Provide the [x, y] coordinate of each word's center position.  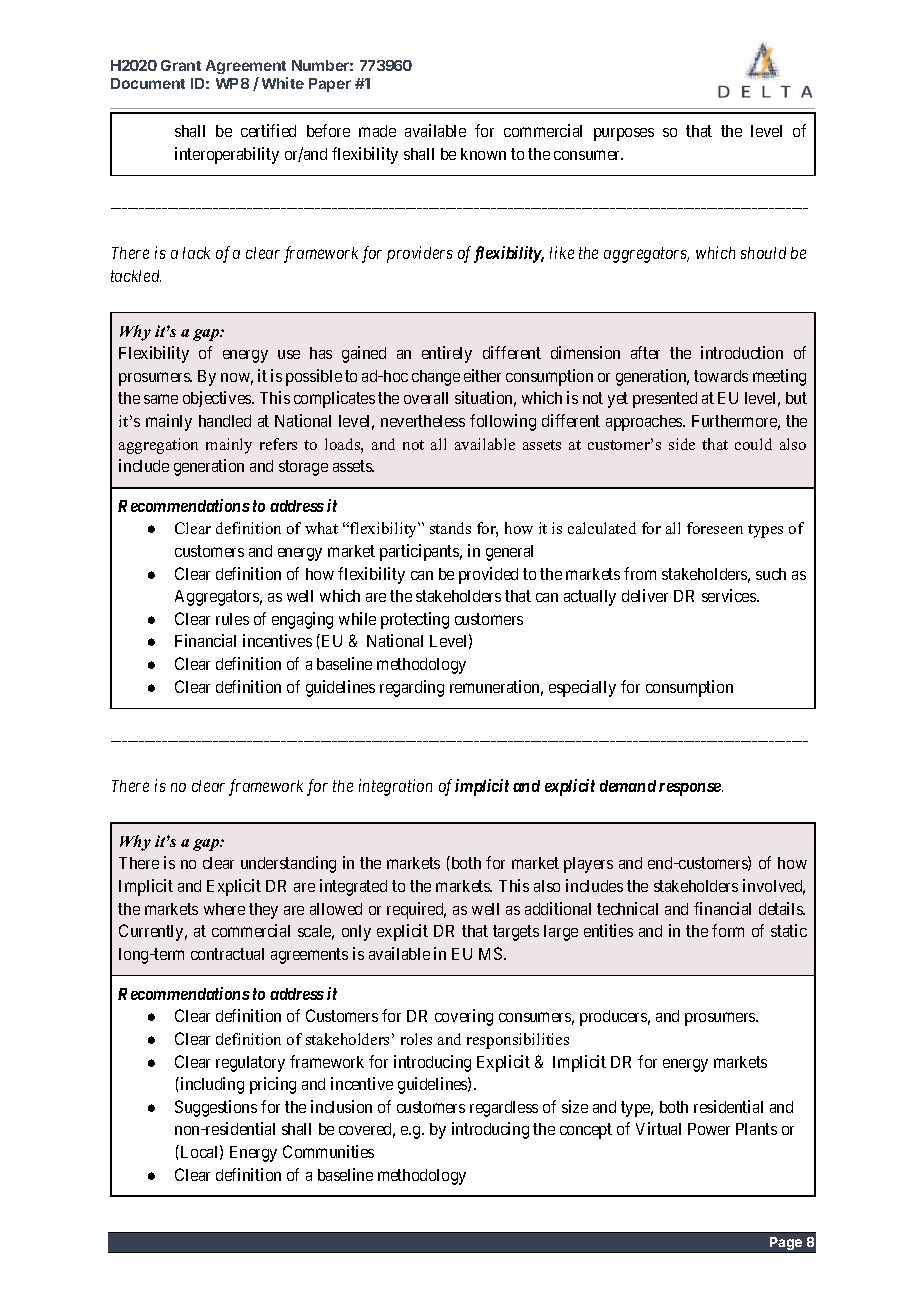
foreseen [715, 528]
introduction [742, 352]
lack [196, 253]
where [224, 909]
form [728, 930]
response [691, 789]
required [416, 910]
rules [232, 619]
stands [450, 528]
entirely [447, 354]
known [483, 154]
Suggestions [216, 1108]
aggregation [158, 446]
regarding [412, 688]
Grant [181, 65]
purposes [624, 134]
